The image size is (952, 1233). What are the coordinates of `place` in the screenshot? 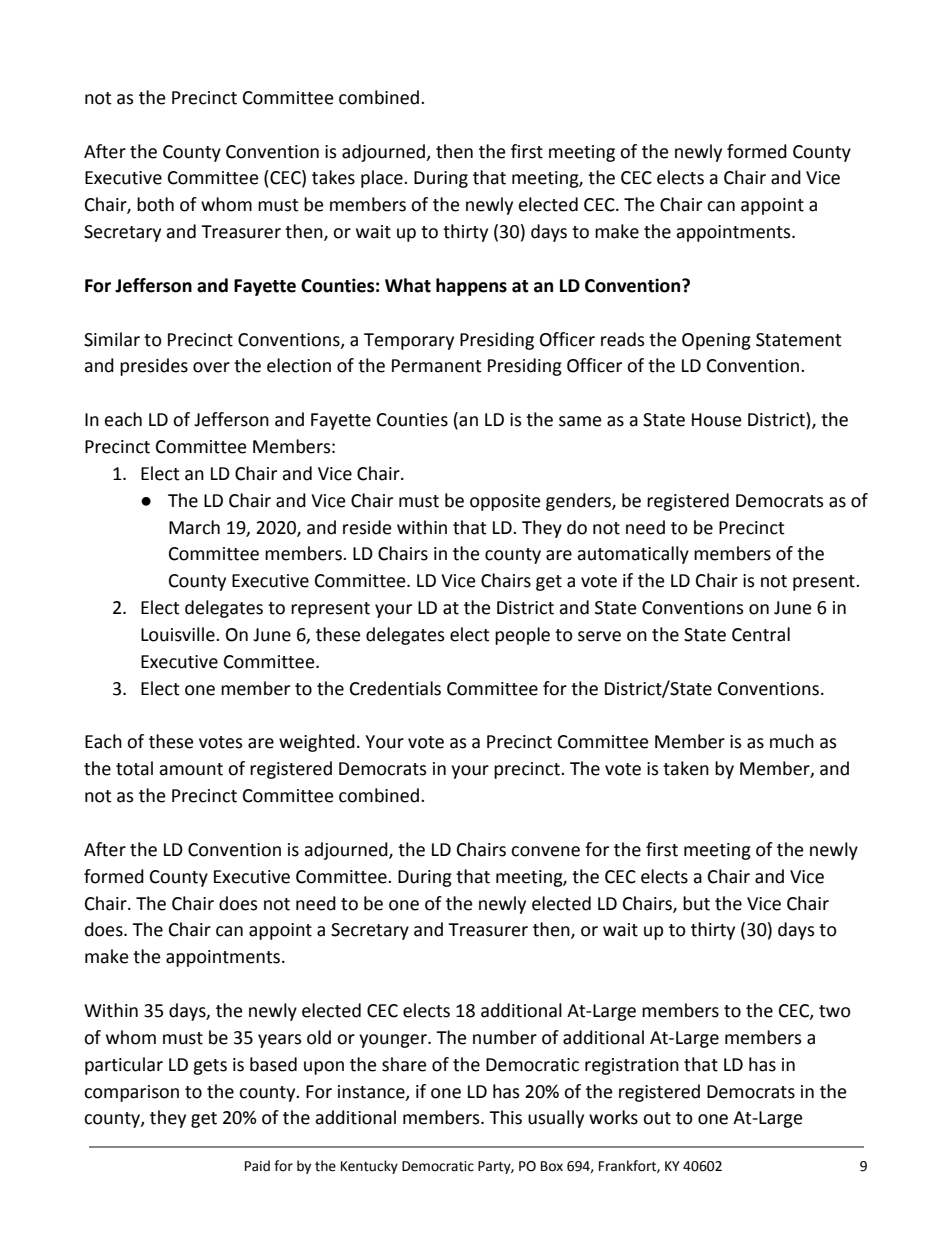 It's located at (383, 179).
